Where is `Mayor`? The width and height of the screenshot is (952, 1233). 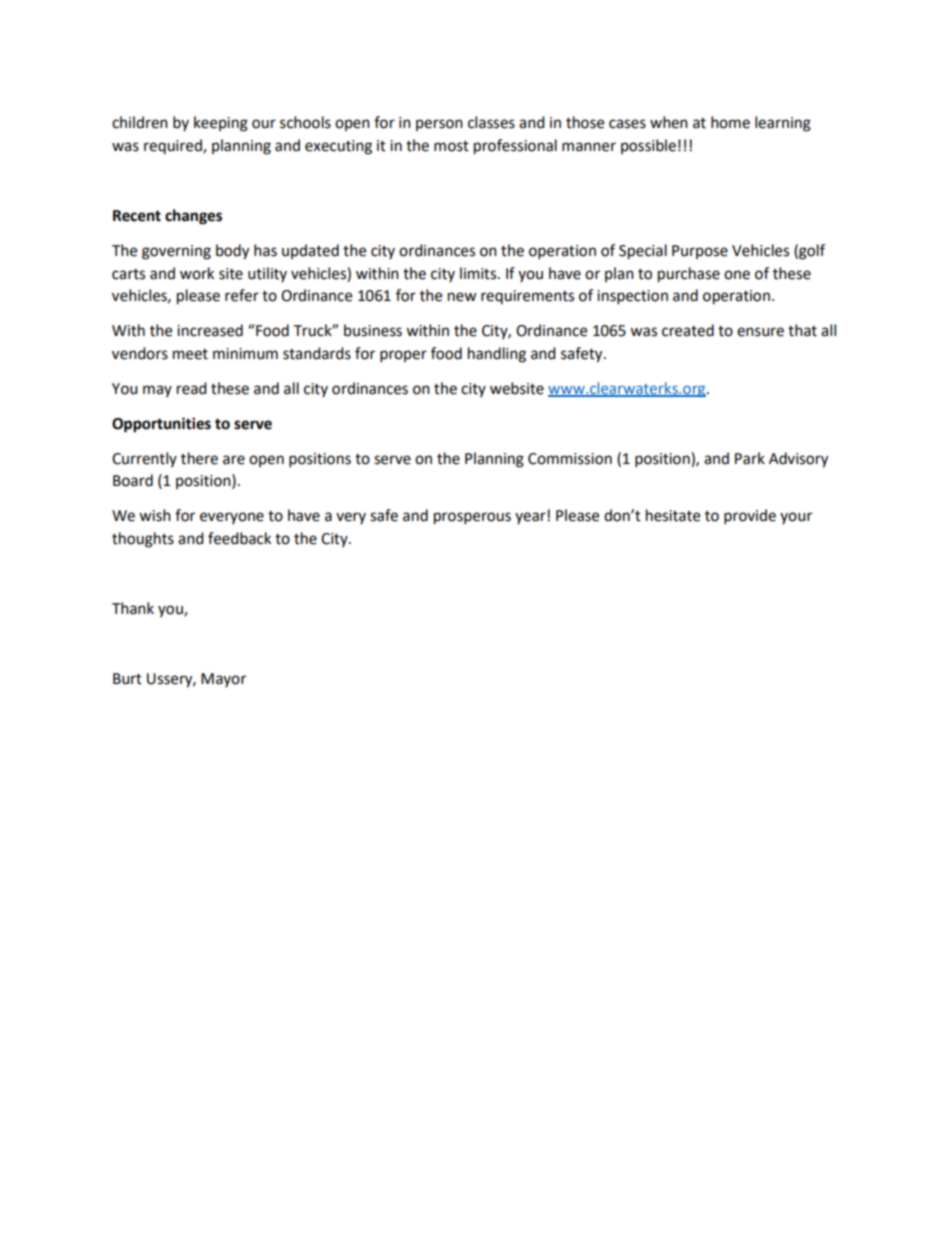
Mayor is located at coordinates (223, 680).
